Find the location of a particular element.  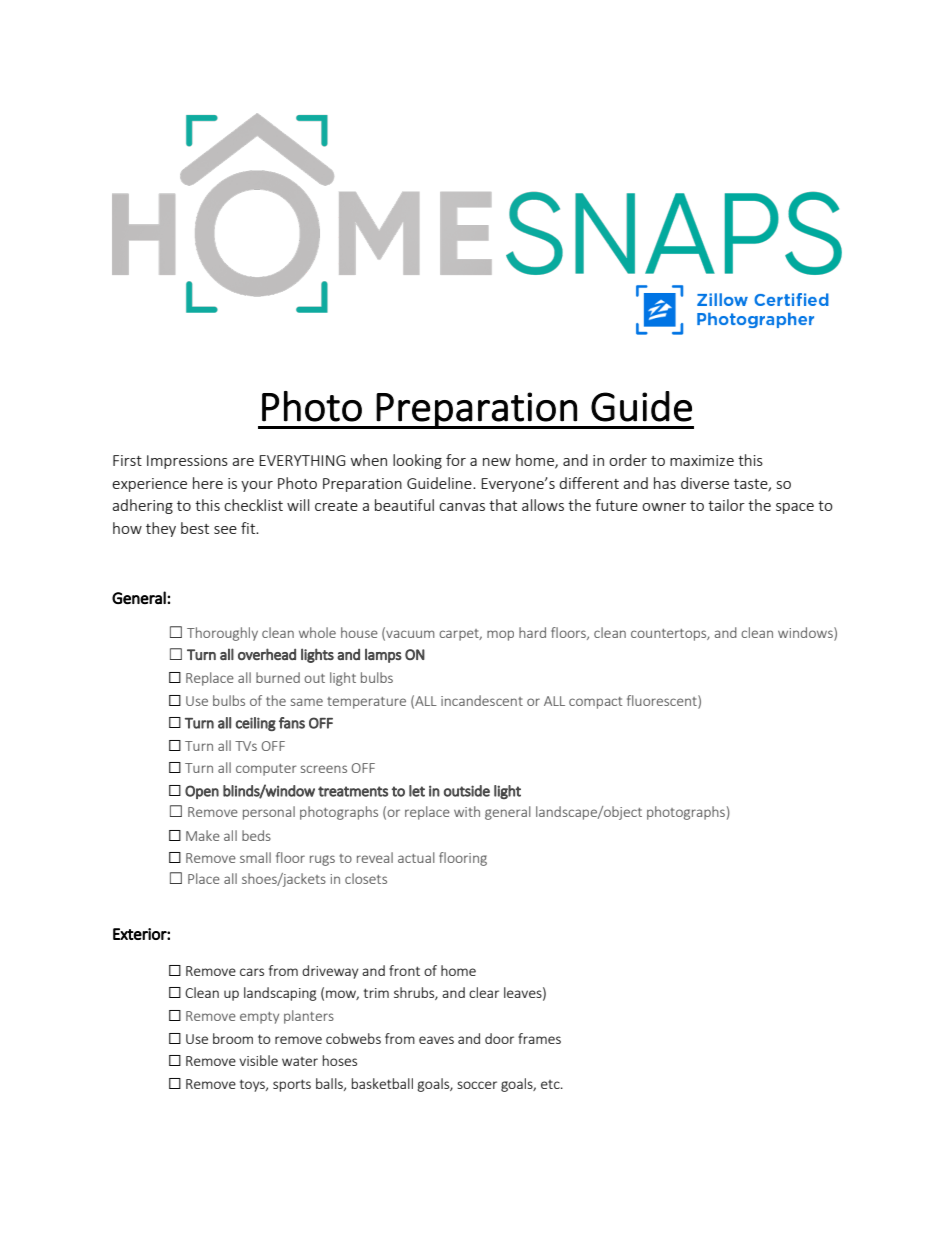

etc is located at coordinates (551, 1084).
